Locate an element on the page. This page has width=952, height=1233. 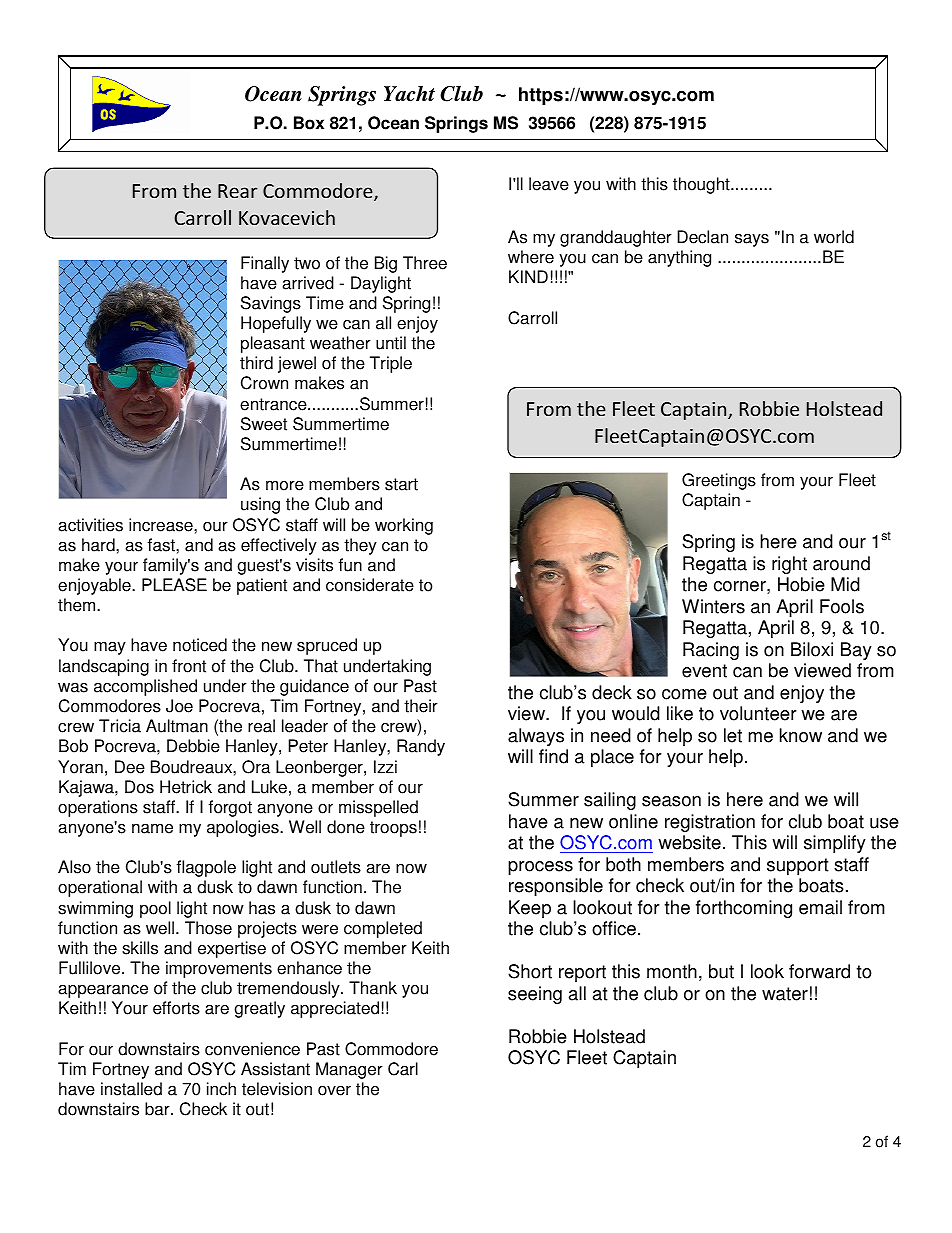
thought is located at coordinates (702, 185).
